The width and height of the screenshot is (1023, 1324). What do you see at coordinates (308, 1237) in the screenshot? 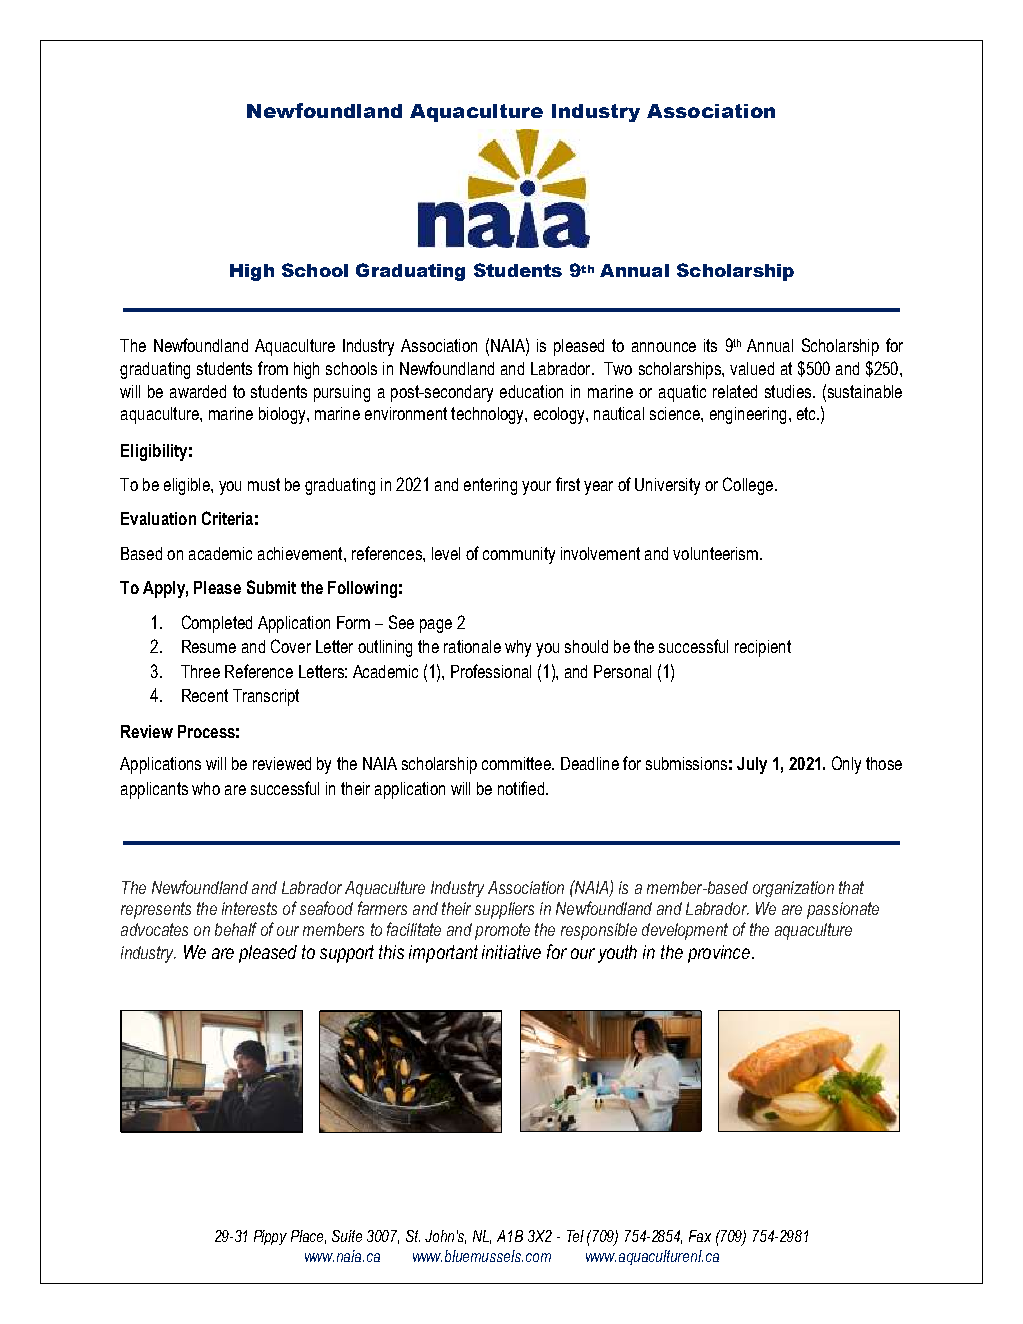
I see `Place` at bounding box center [308, 1237].
